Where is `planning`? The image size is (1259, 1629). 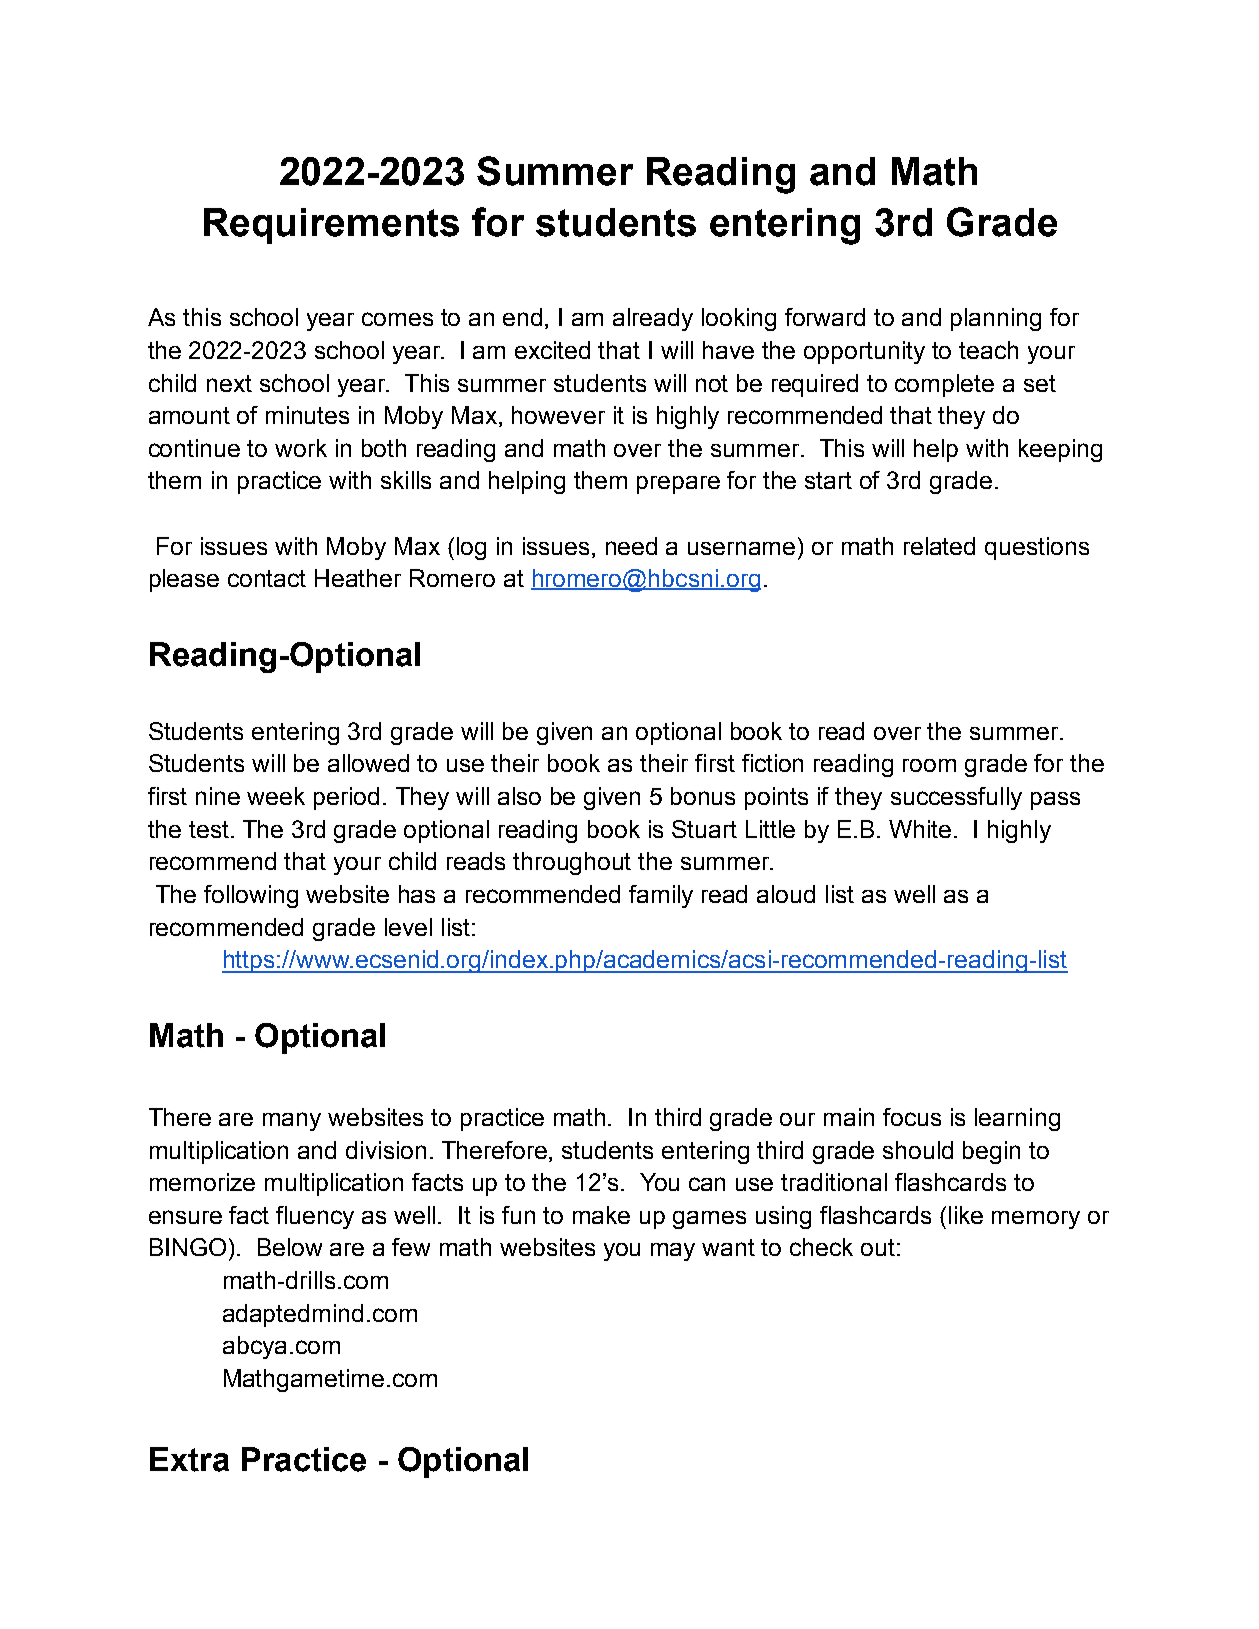 planning is located at coordinates (996, 319).
